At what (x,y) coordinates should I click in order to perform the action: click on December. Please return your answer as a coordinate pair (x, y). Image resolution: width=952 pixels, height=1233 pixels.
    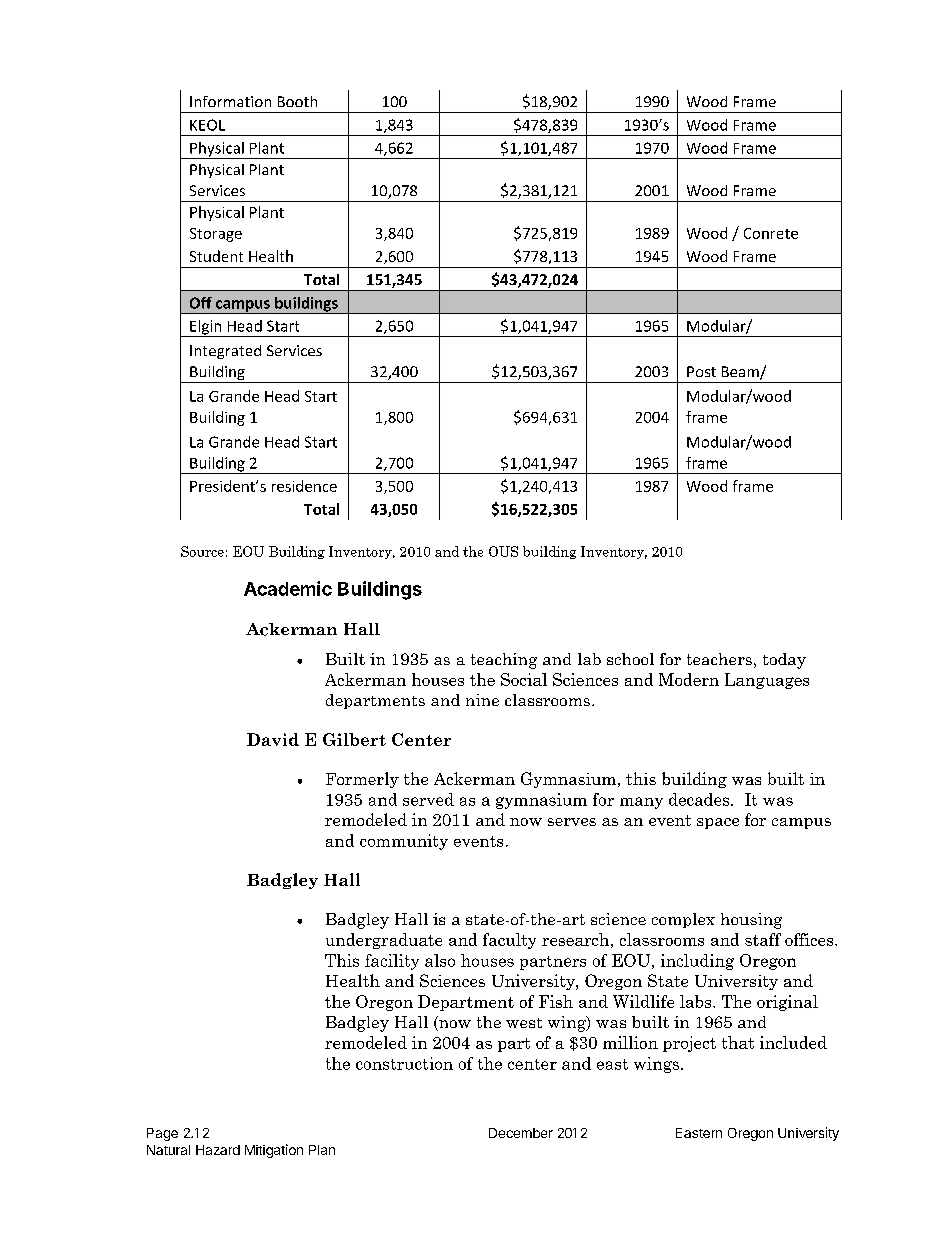
    Looking at the image, I should click on (521, 1133).
